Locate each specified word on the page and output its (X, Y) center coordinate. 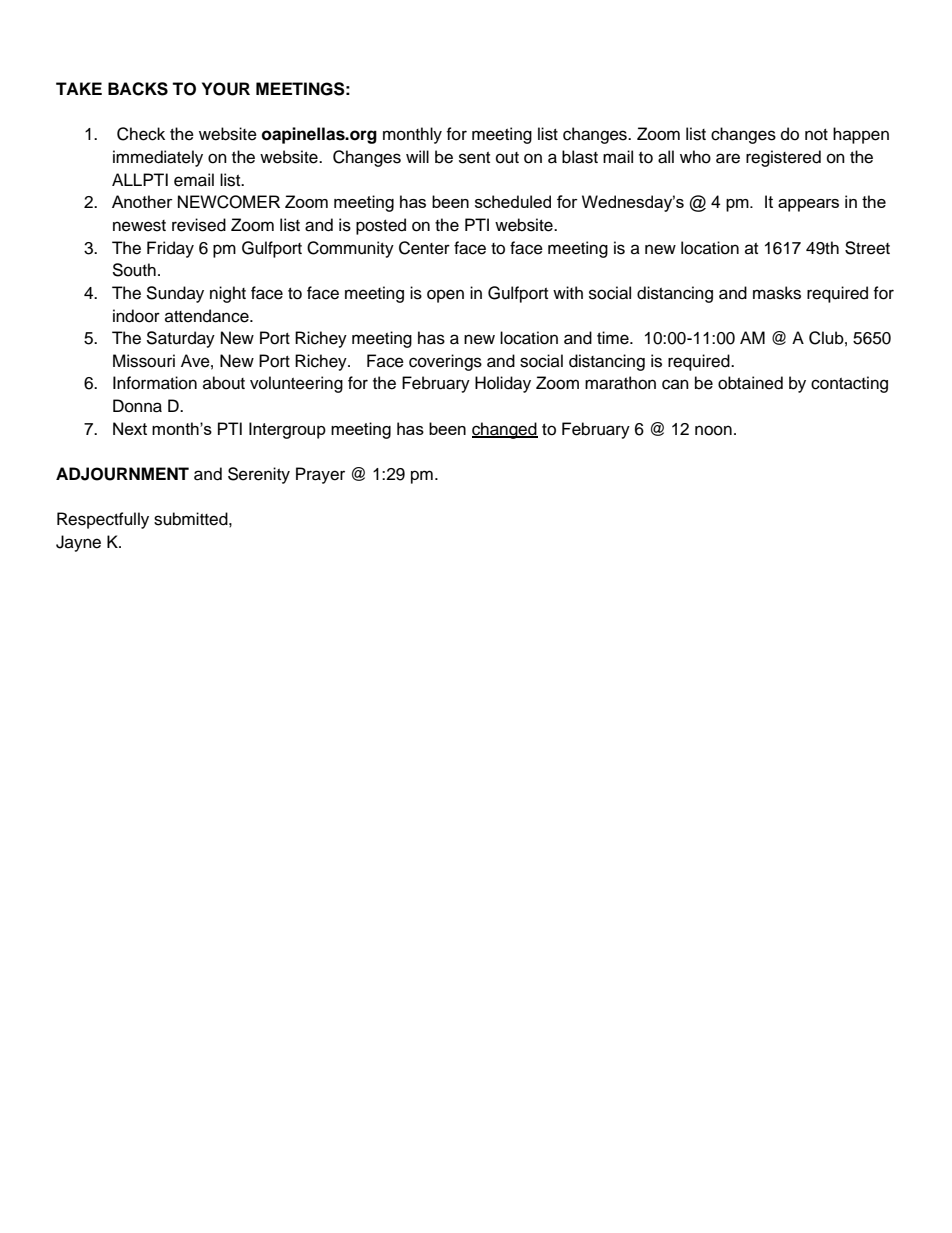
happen (861, 135)
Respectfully (103, 520)
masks (777, 293)
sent (474, 158)
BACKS (138, 89)
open (445, 296)
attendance (208, 316)
